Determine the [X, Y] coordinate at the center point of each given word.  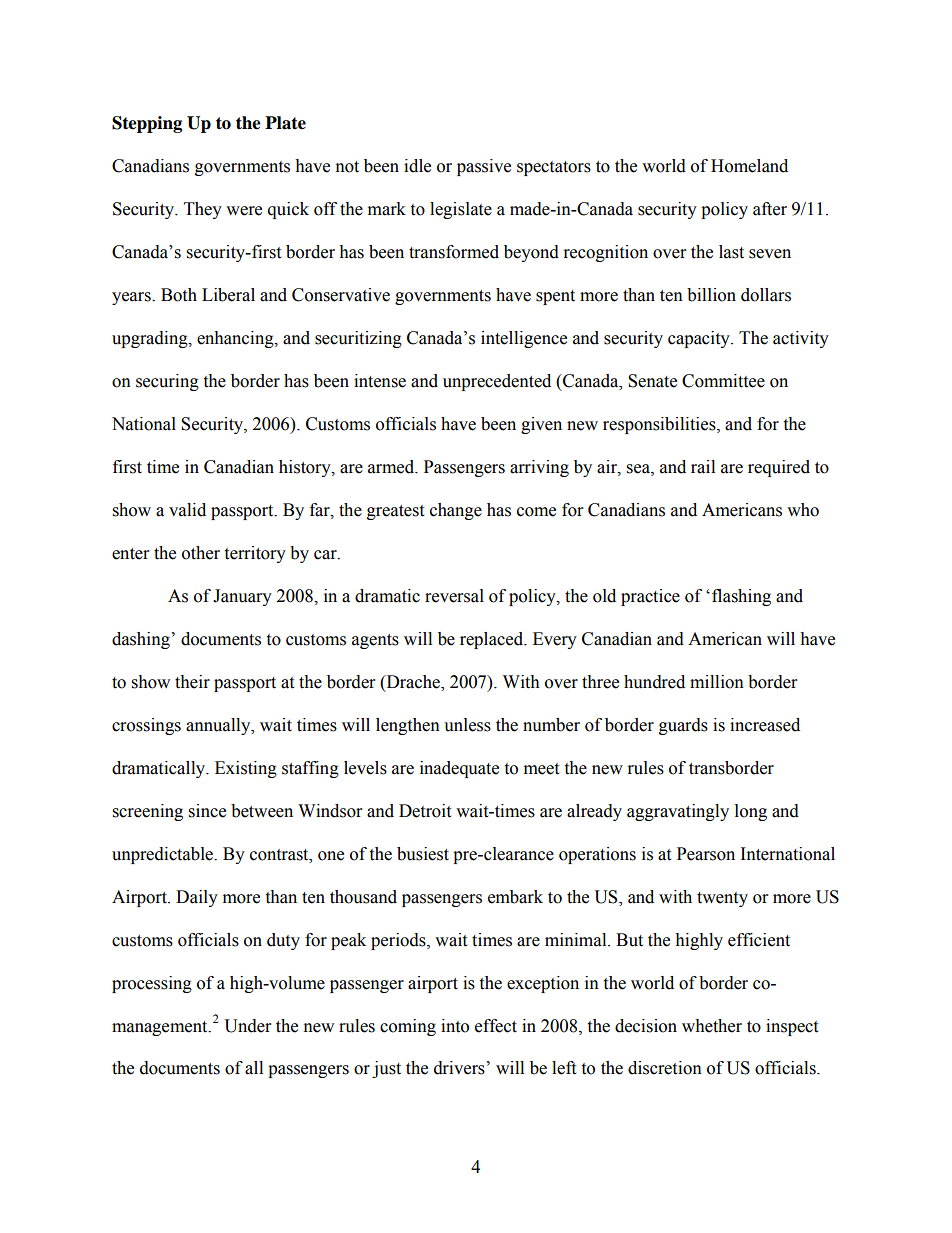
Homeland [749, 166]
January [242, 597]
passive [484, 167]
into [455, 1026]
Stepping [147, 124]
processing [152, 984]
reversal [454, 596]
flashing [741, 597]
